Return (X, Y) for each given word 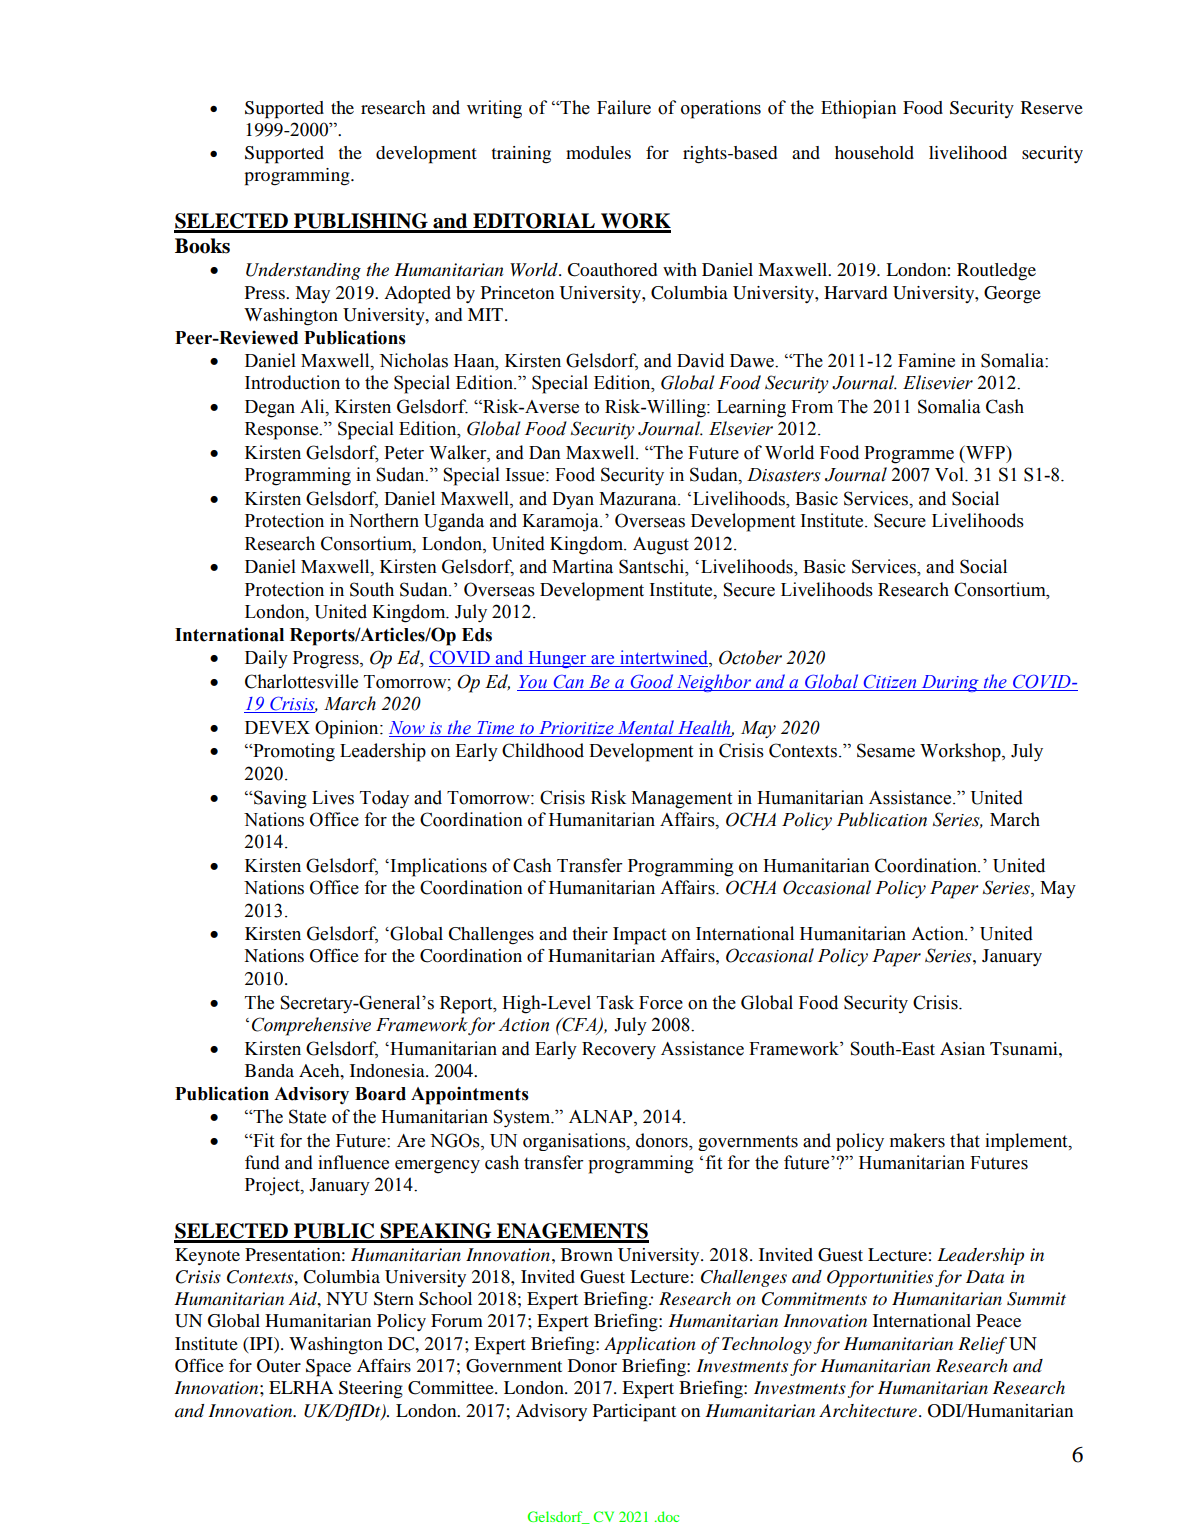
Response (283, 431)
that (965, 1140)
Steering (371, 1390)
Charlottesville (301, 681)
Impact (639, 936)
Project (273, 1186)
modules (598, 152)
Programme (909, 455)
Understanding (303, 271)
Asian (962, 1048)
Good (652, 682)
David (700, 360)
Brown (587, 1254)
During (950, 683)
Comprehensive (311, 1026)
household (874, 152)
